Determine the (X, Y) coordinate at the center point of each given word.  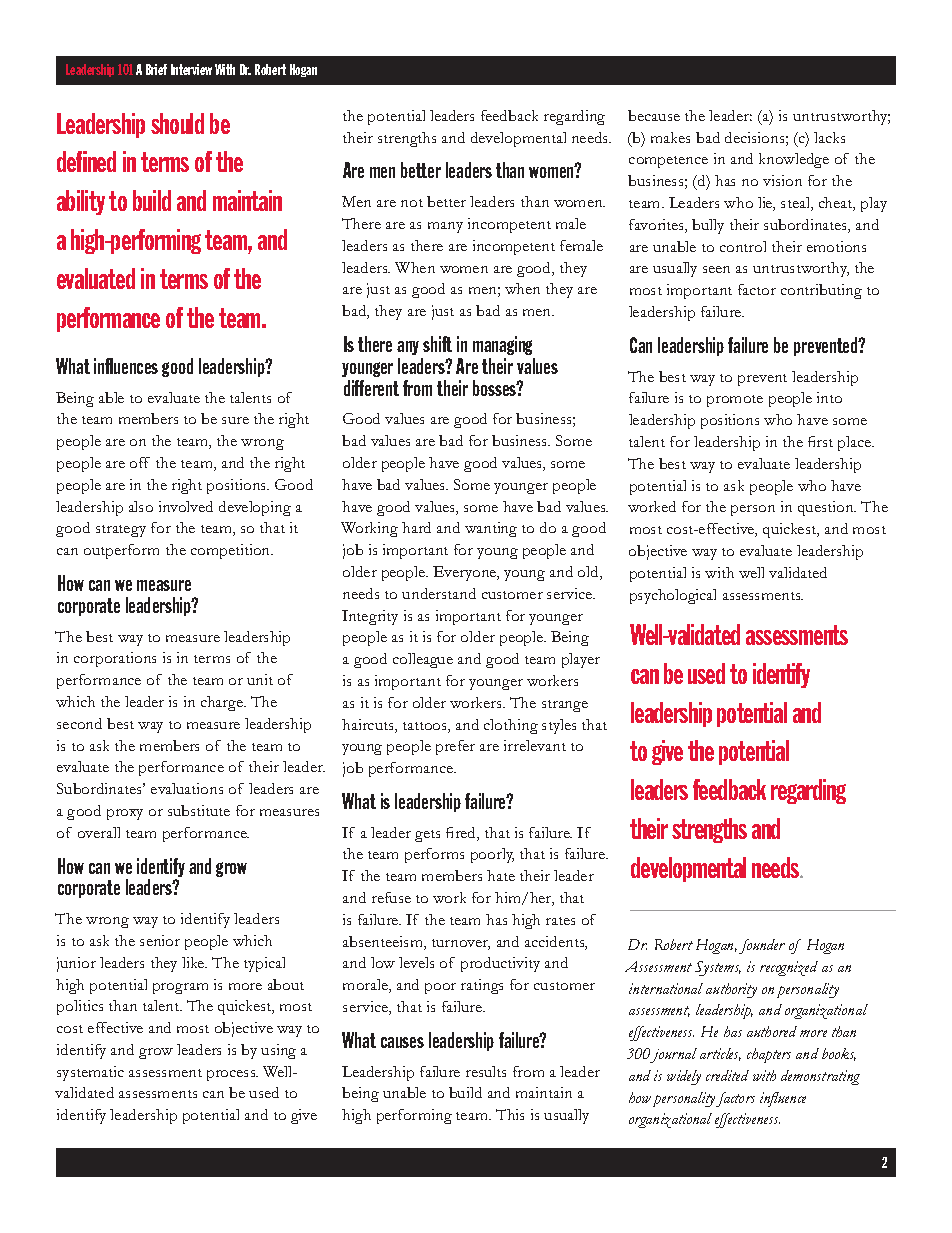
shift (437, 344)
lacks (829, 137)
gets (427, 836)
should (177, 123)
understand (439, 593)
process (232, 1075)
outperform (121, 551)
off (140, 462)
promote (735, 401)
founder (762, 946)
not (412, 203)
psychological (673, 596)
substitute (199, 810)
